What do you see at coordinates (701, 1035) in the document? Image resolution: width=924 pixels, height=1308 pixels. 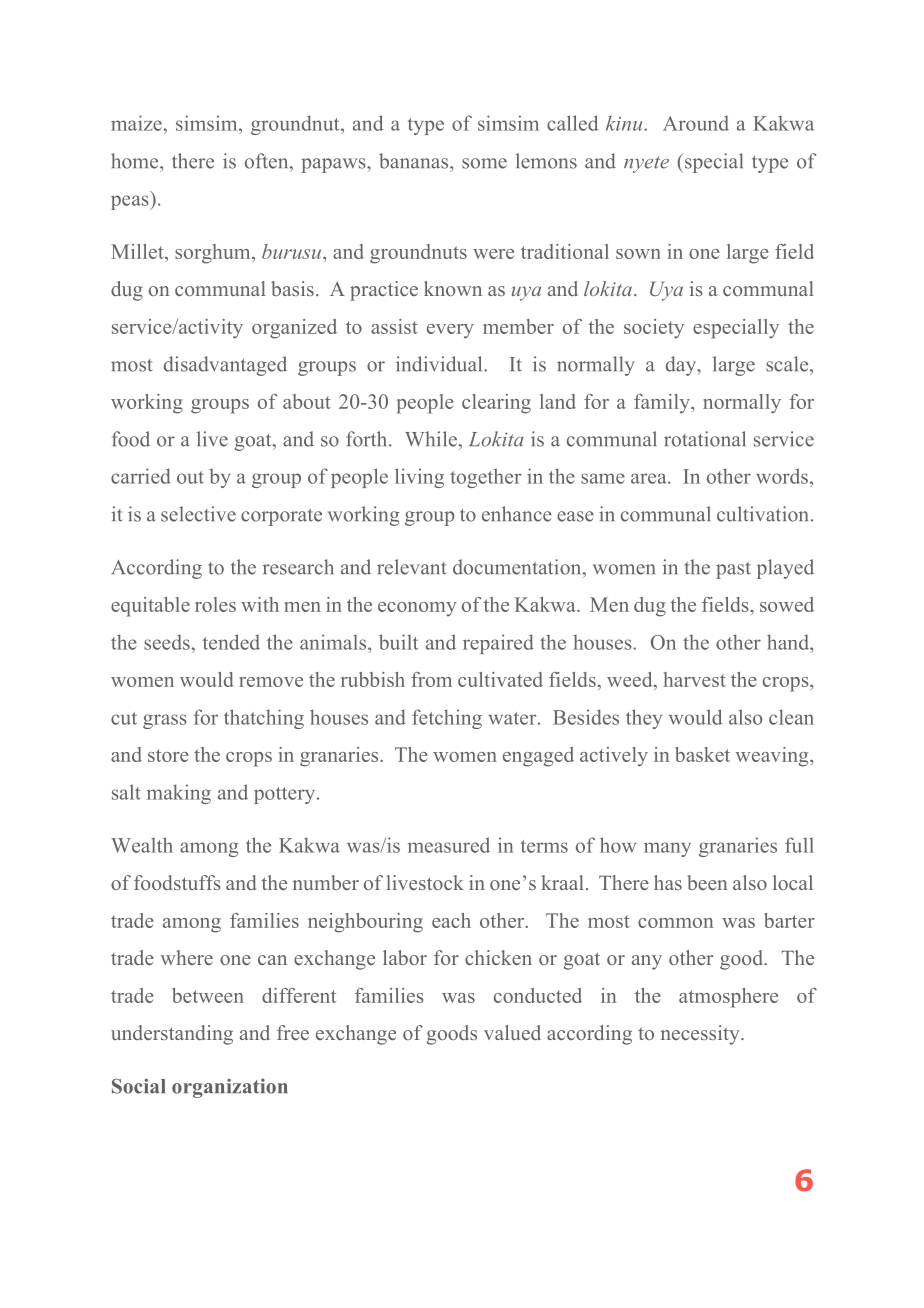 I see `necessity` at bounding box center [701, 1035].
